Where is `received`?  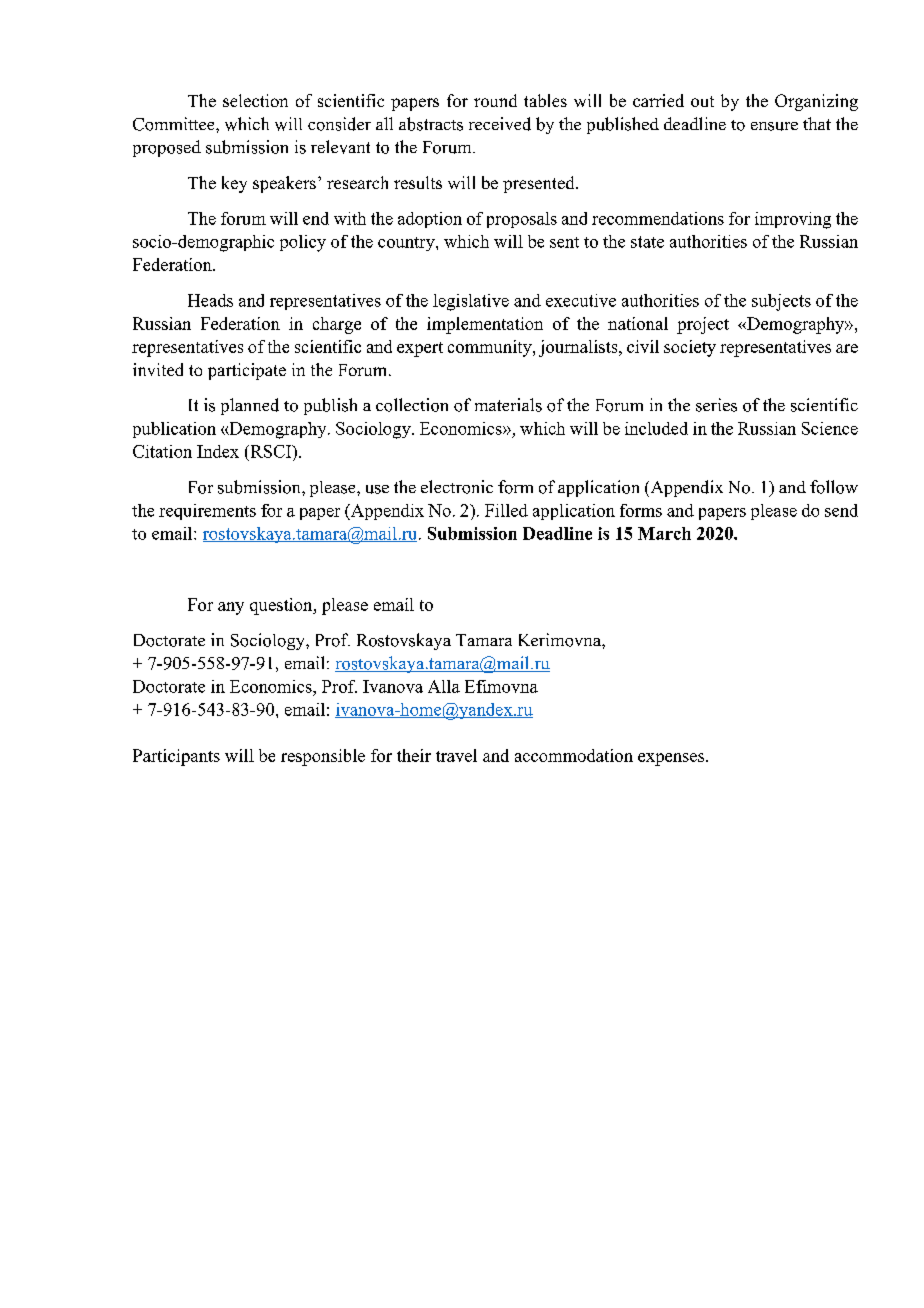
received is located at coordinates (500, 124).
